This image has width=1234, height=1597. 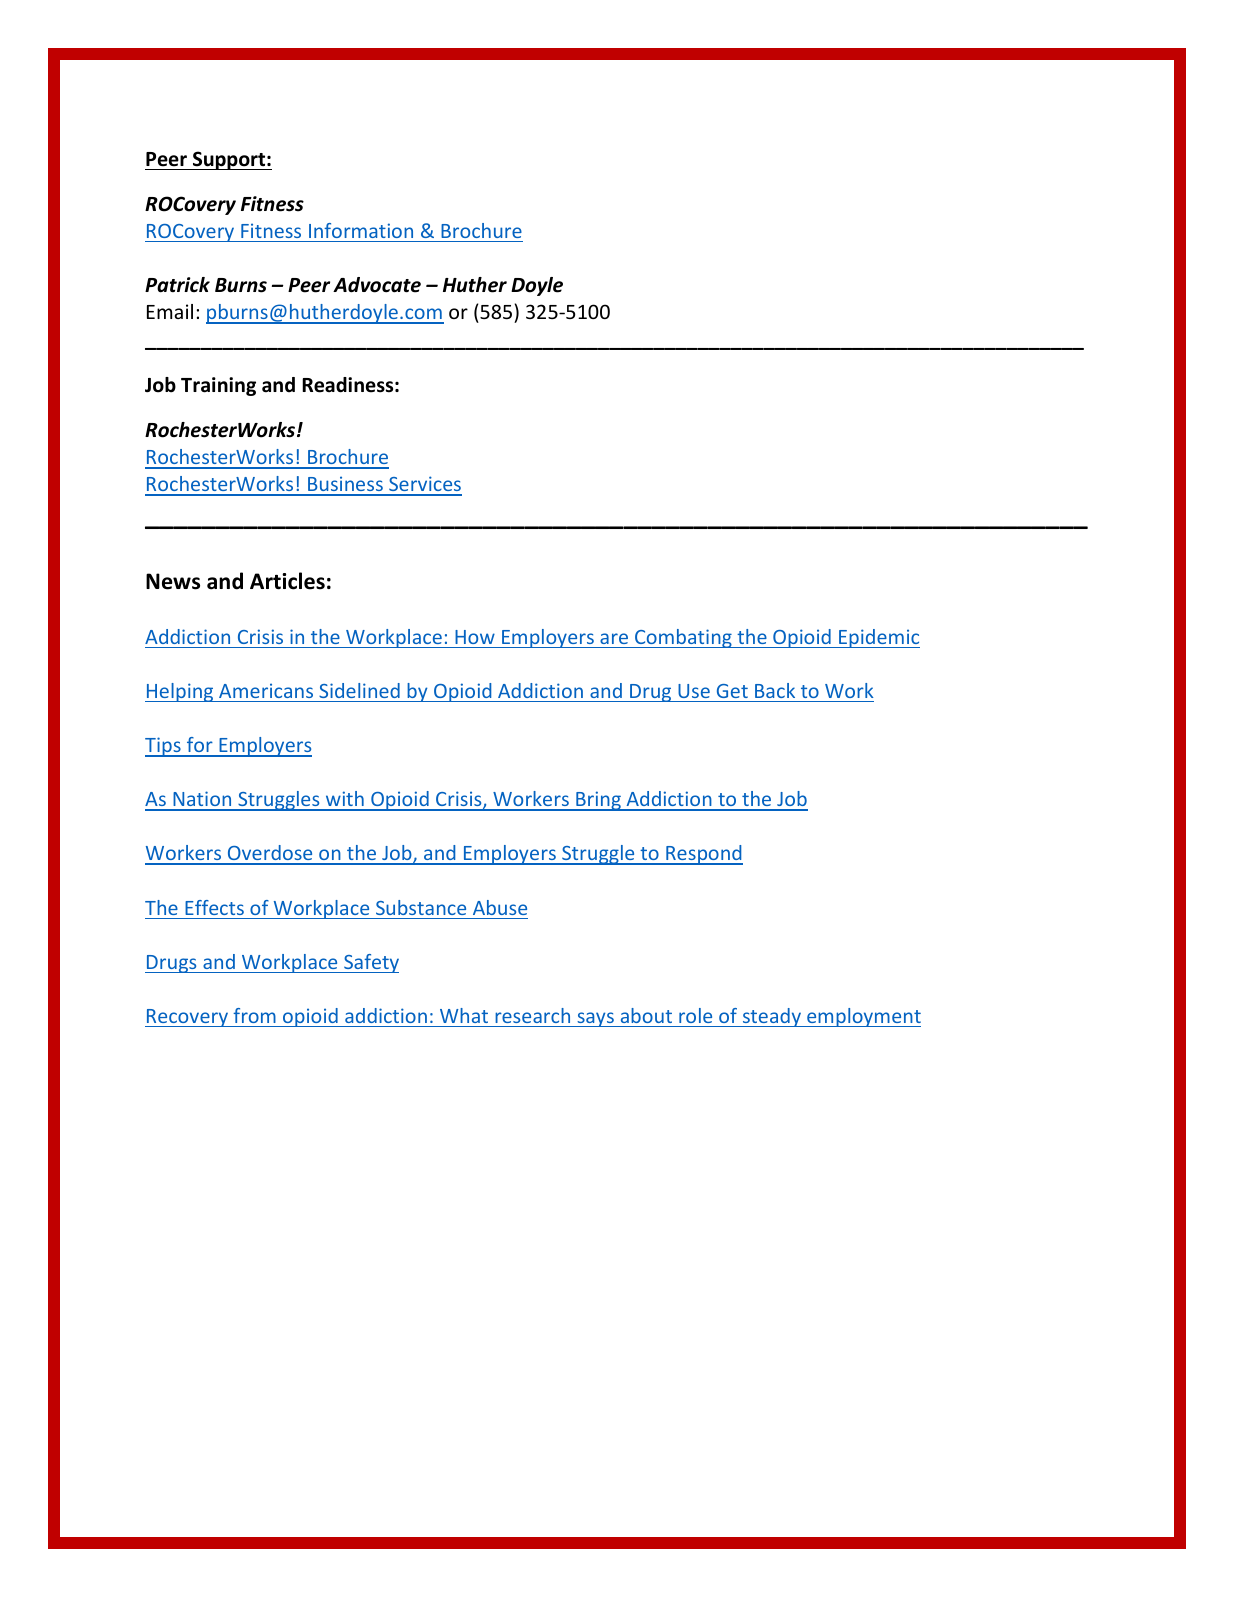 What do you see at coordinates (254, 1015) in the image?
I see `from` at bounding box center [254, 1015].
